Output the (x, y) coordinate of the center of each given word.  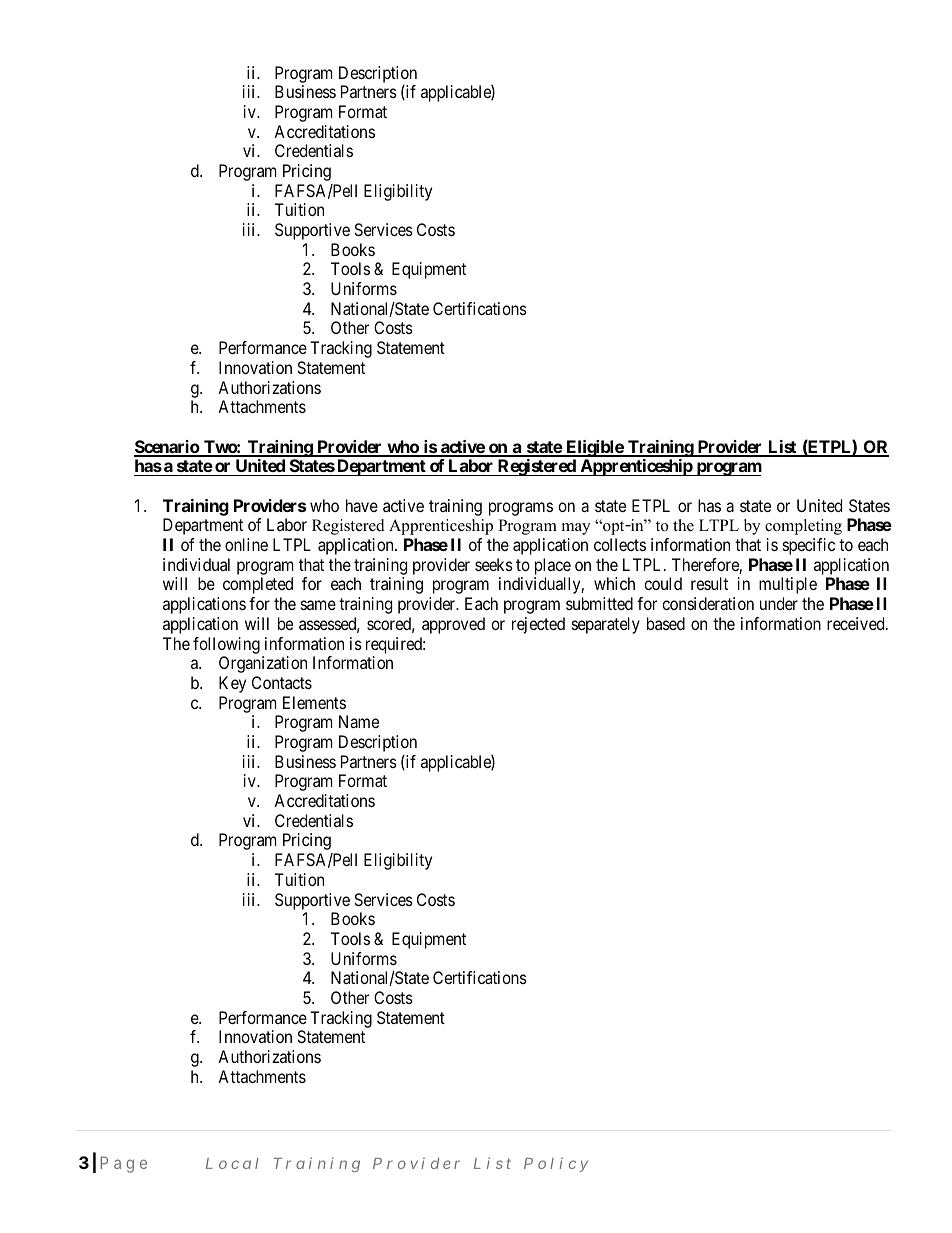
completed (258, 585)
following (226, 645)
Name (359, 721)
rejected (538, 625)
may (576, 529)
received (857, 623)
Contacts (282, 682)
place (552, 568)
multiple (788, 585)
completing (803, 527)
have (362, 505)
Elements (314, 702)
